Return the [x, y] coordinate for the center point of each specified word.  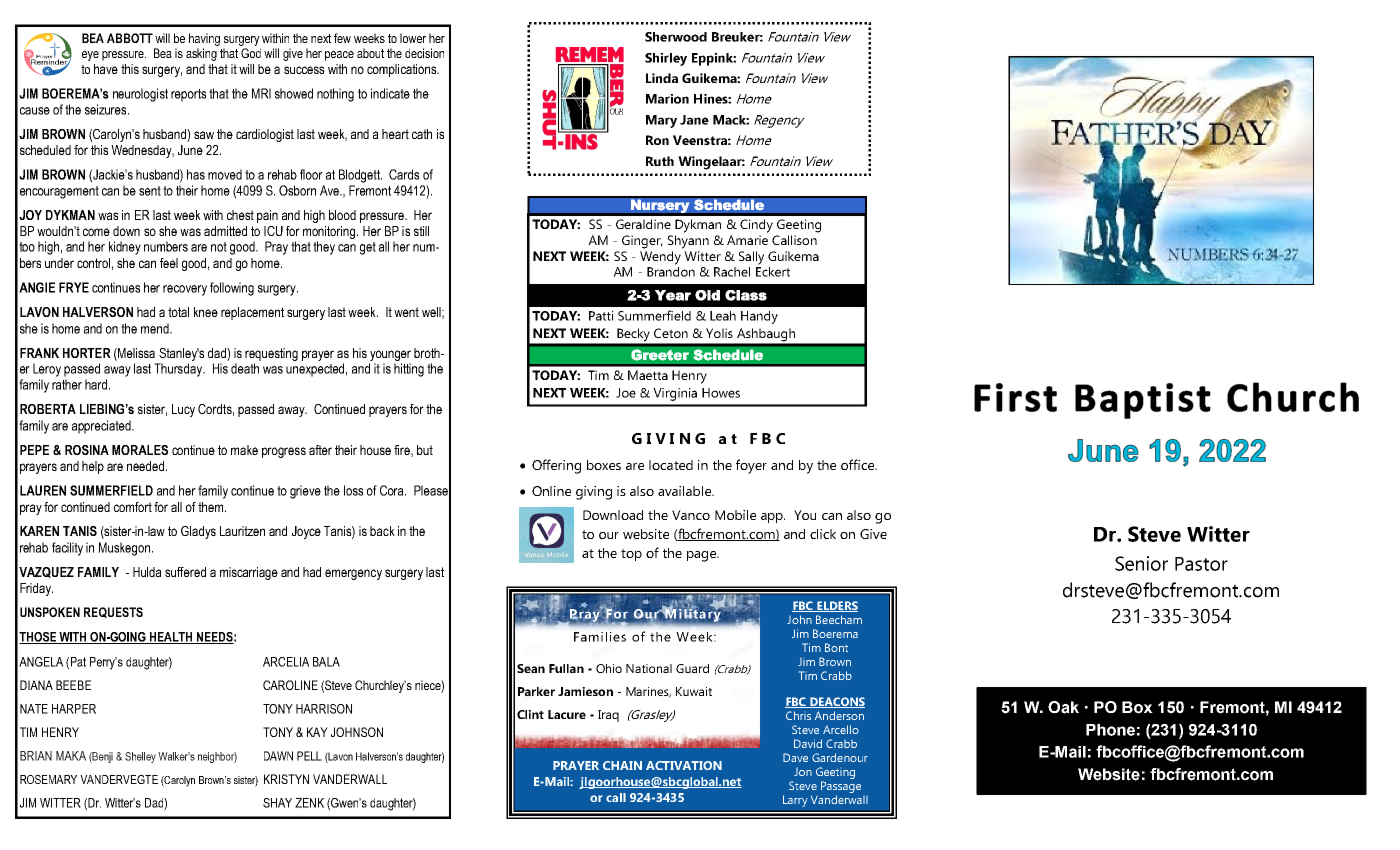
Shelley [140, 757]
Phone [1110, 730]
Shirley [666, 59]
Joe [626, 393]
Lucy [183, 410]
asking [201, 54]
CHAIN [622, 765]
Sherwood [676, 37]
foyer [751, 466]
